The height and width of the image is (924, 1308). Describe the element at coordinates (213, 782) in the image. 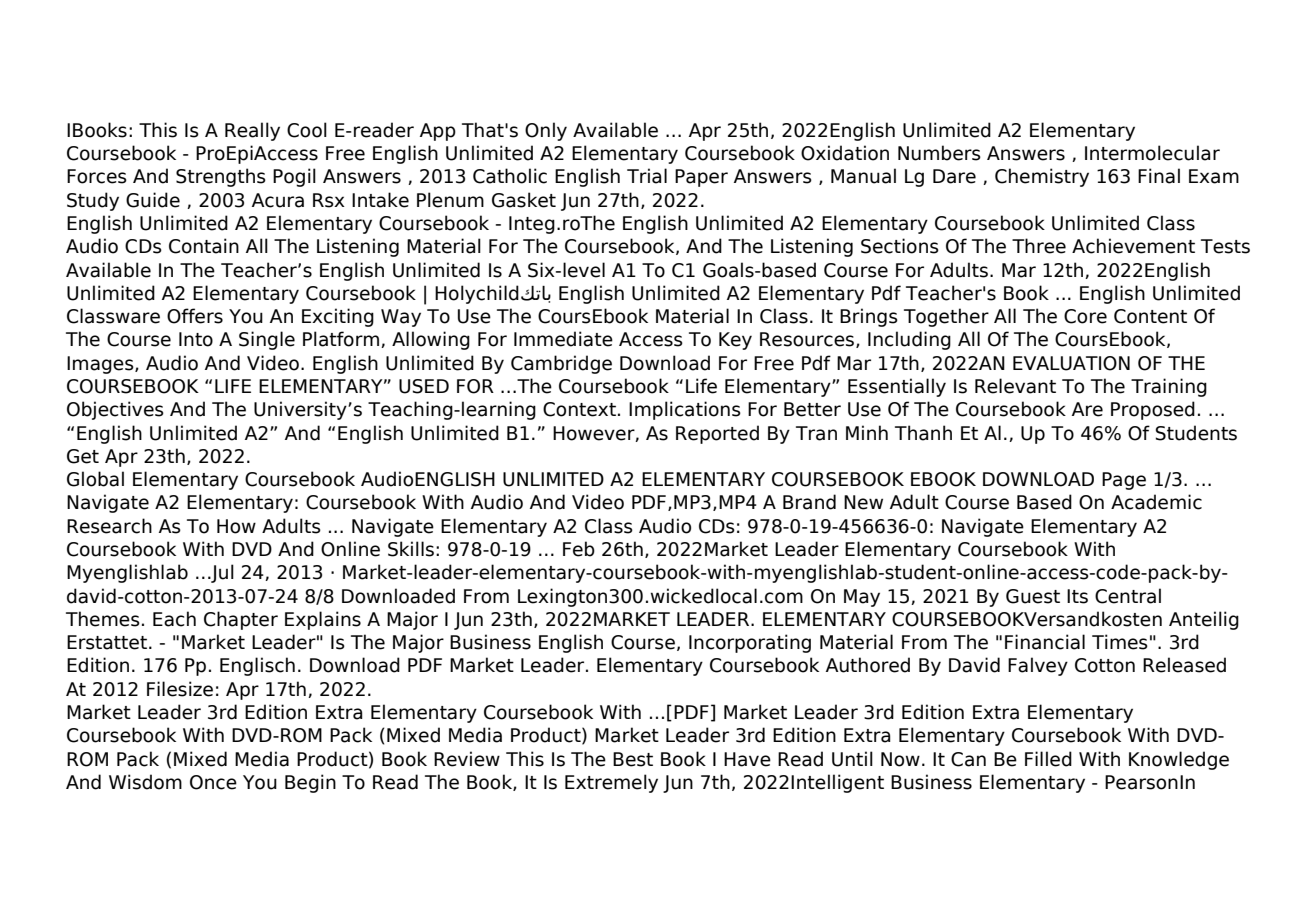

I see `Once` at that location.
